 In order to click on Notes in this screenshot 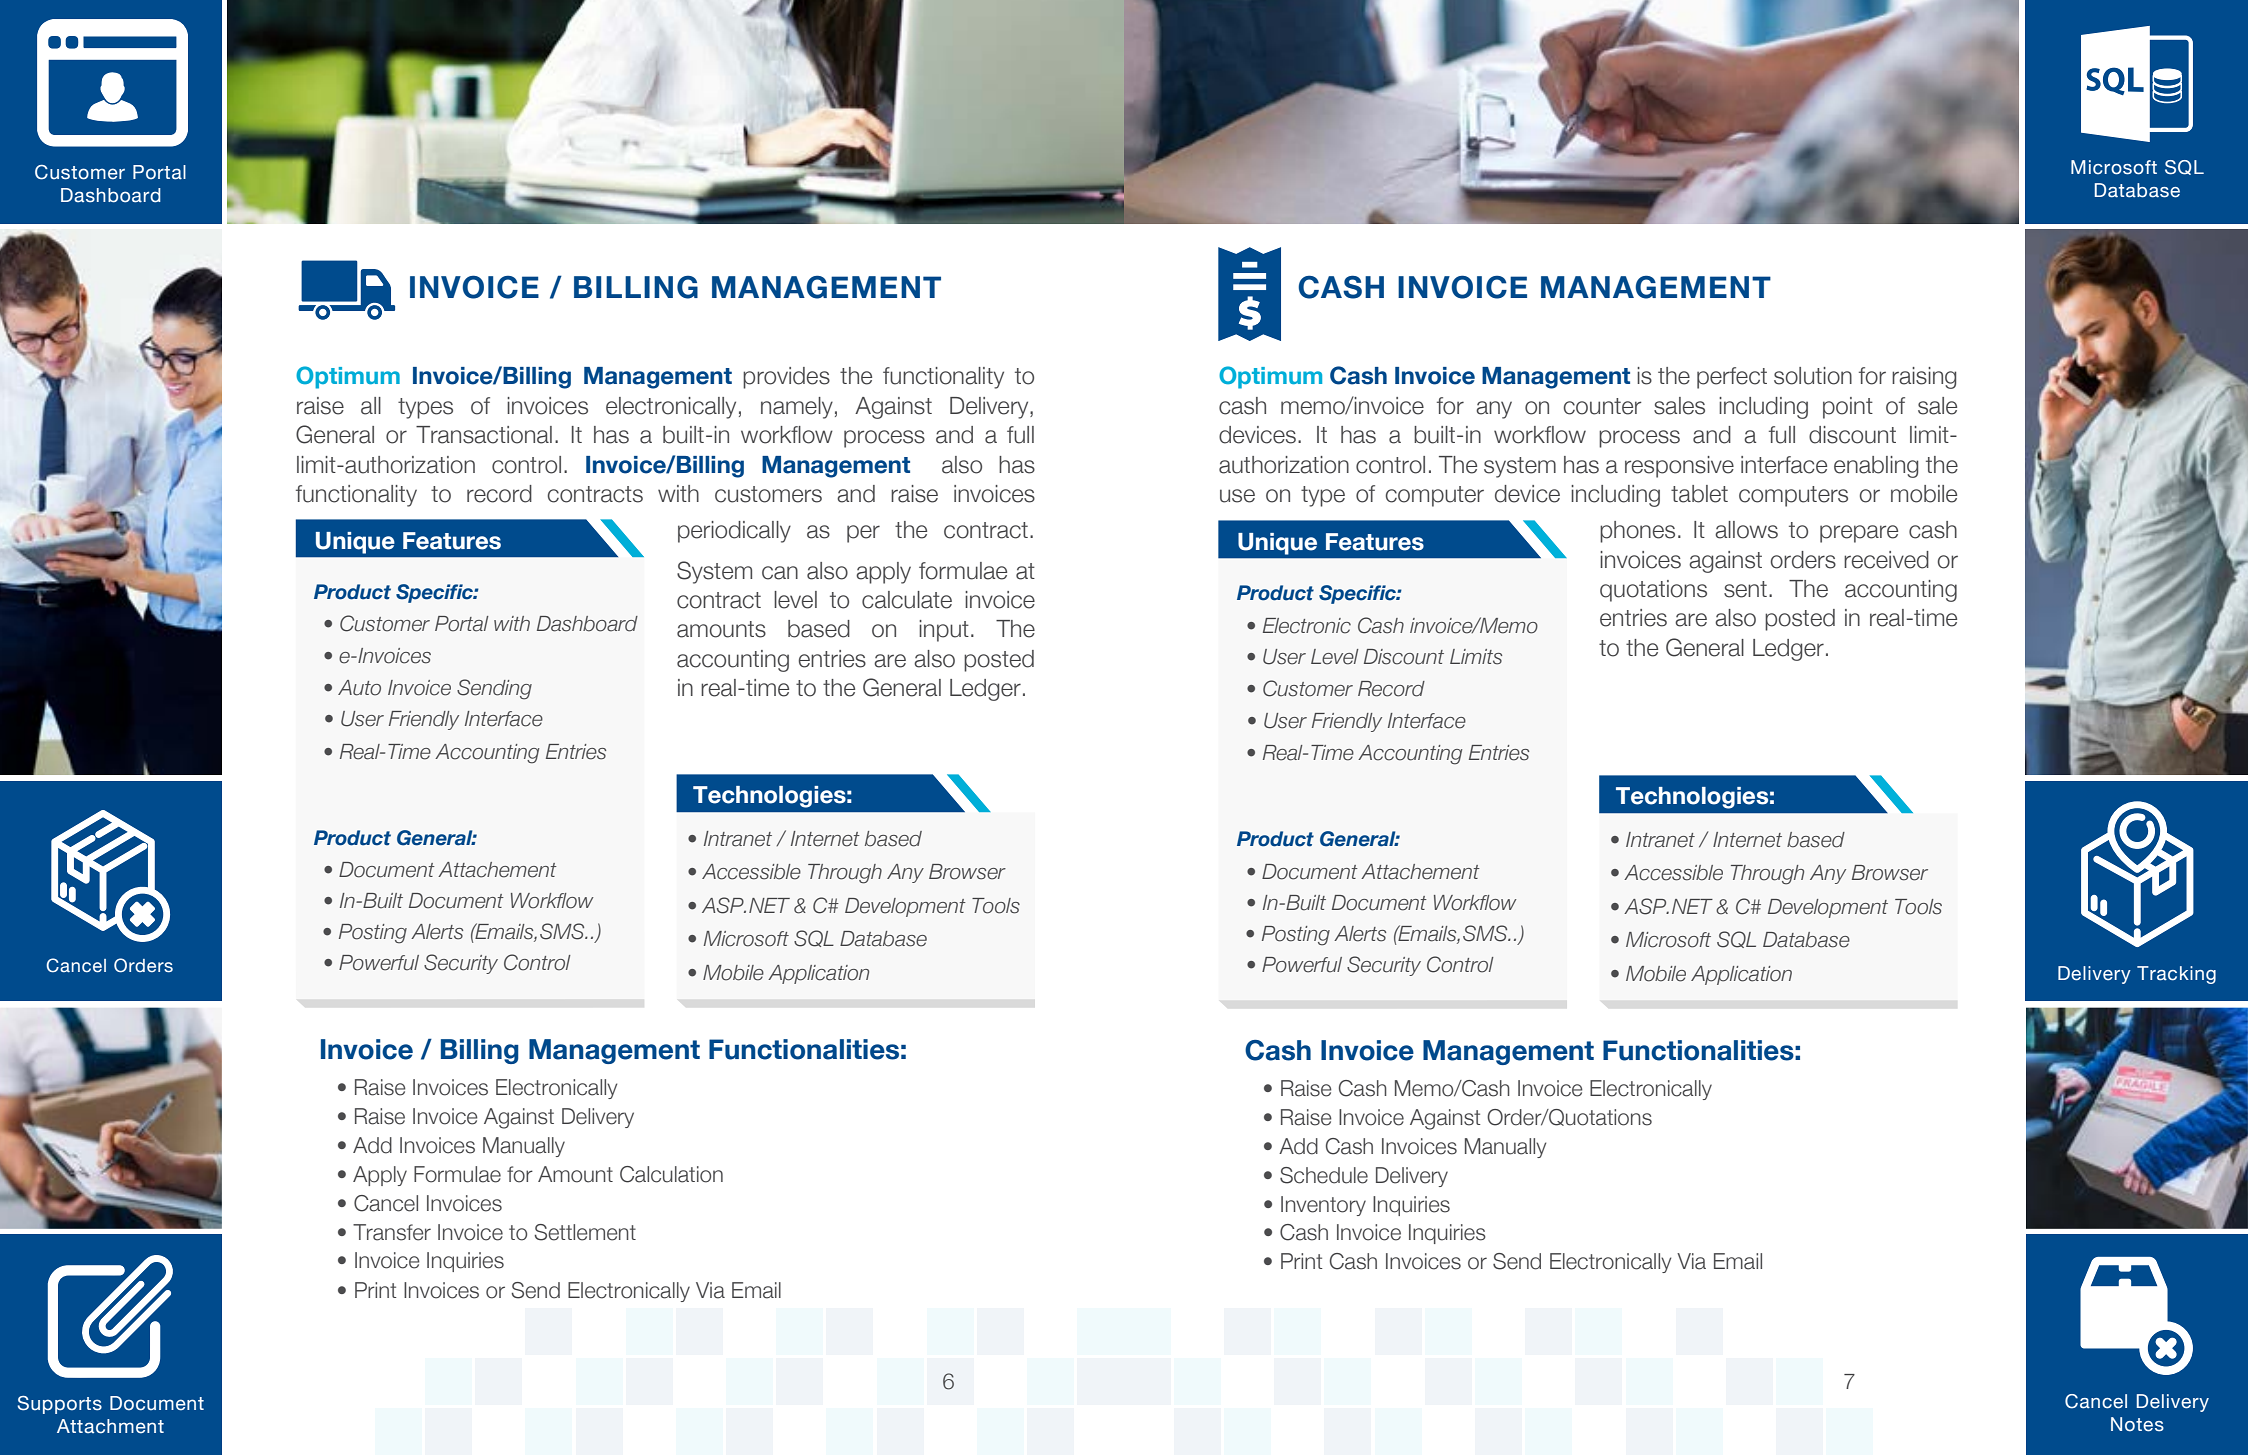, I will do `click(2137, 1424)`.
